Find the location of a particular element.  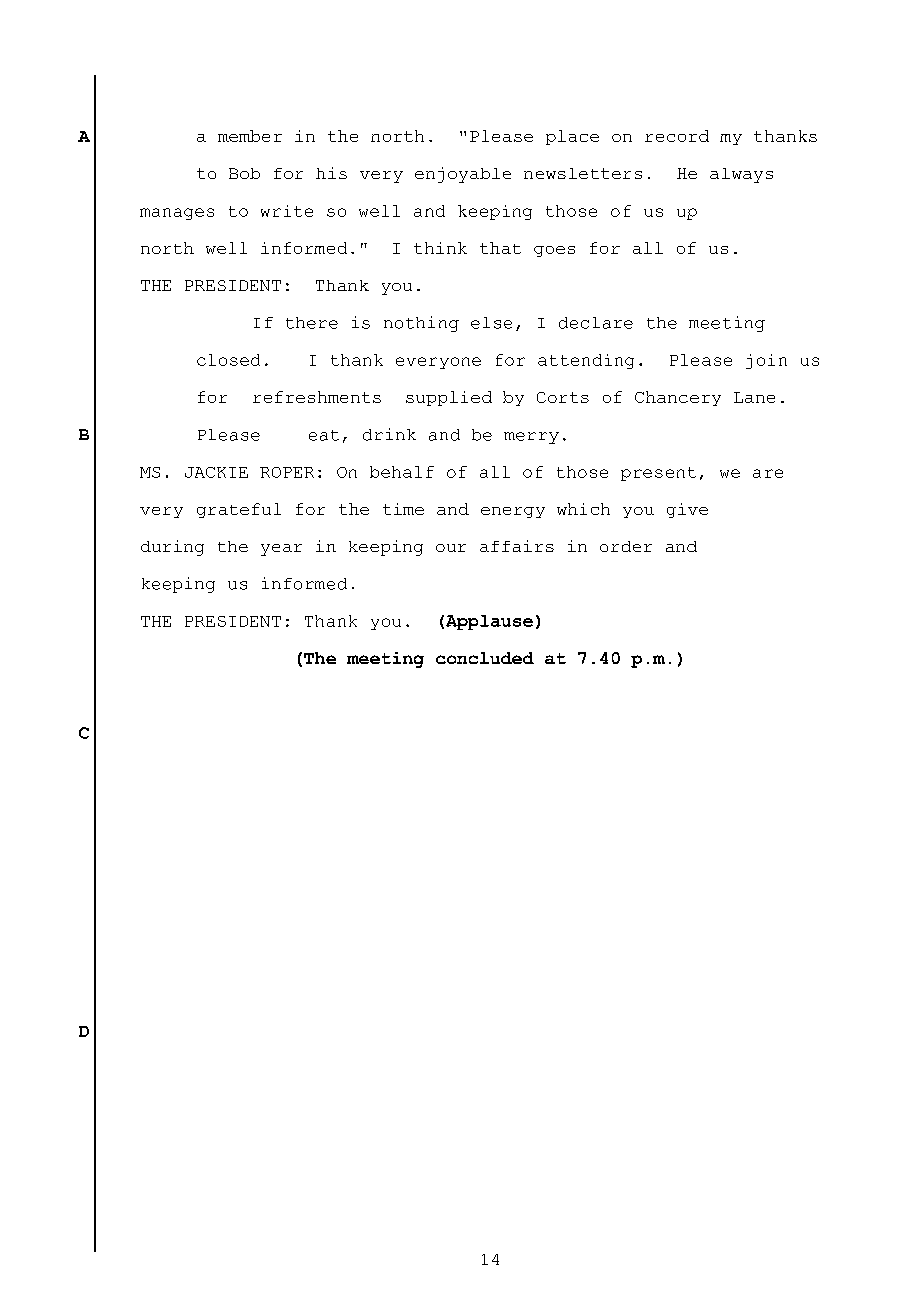

order is located at coordinates (626, 546).
